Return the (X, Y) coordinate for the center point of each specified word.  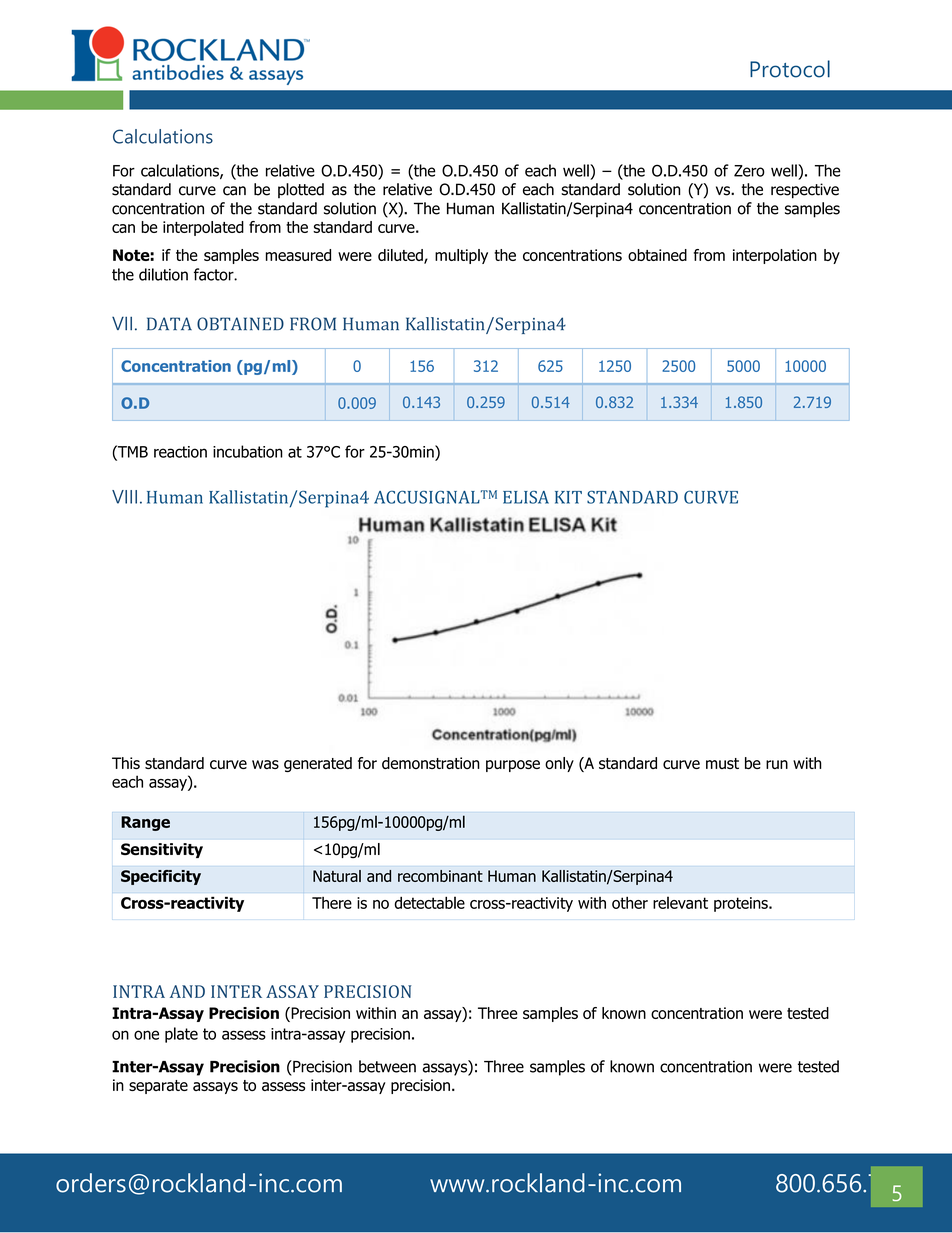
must (722, 763)
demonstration (431, 763)
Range (145, 823)
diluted (401, 256)
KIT (568, 497)
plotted (301, 190)
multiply (461, 256)
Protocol (790, 69)
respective (805, 191)
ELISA (526, 497)
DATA (169, 323)
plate (181, 1035)
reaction (180, 452)
